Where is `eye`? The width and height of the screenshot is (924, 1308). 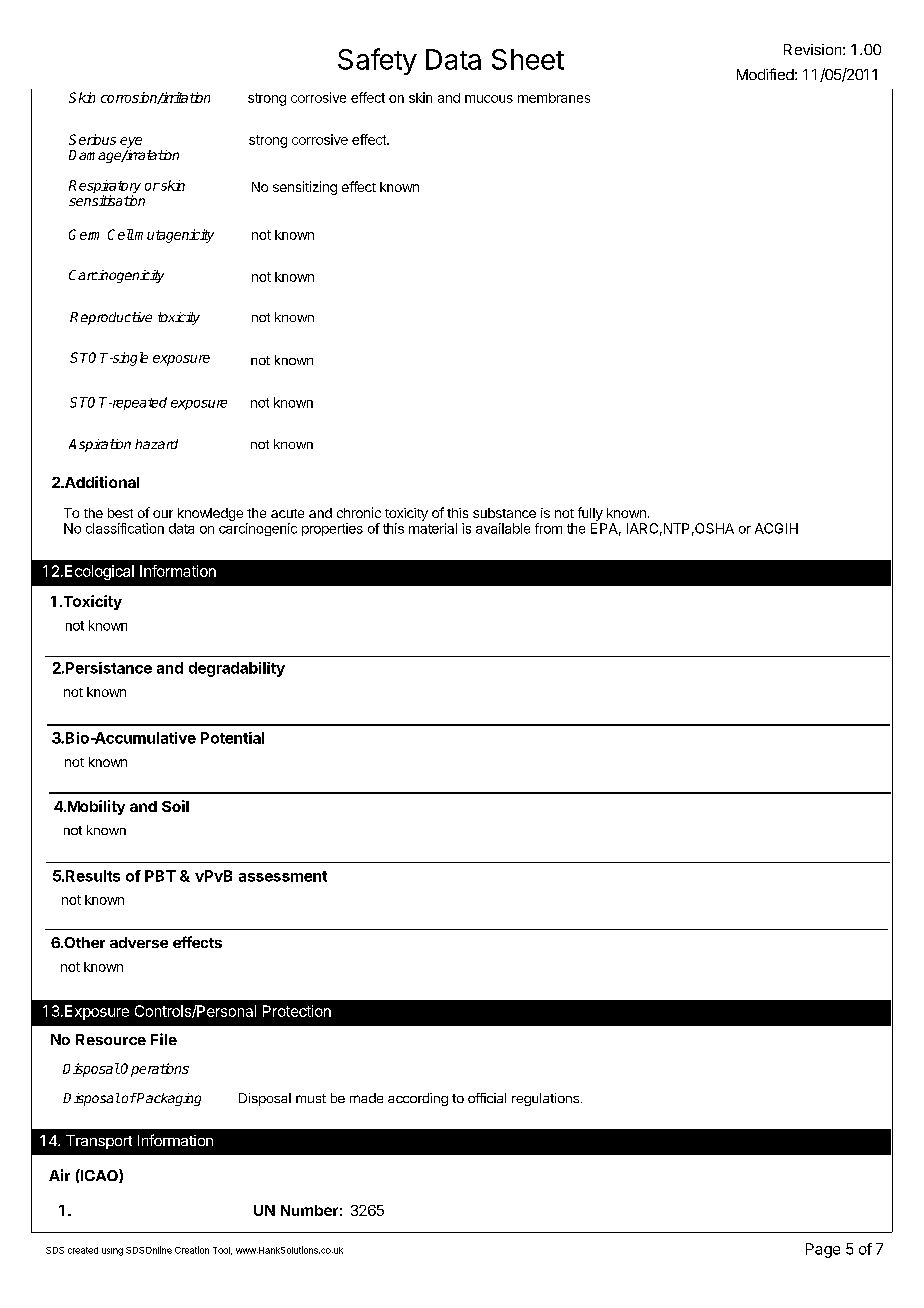 eye is located at coordinates (131, 142).
